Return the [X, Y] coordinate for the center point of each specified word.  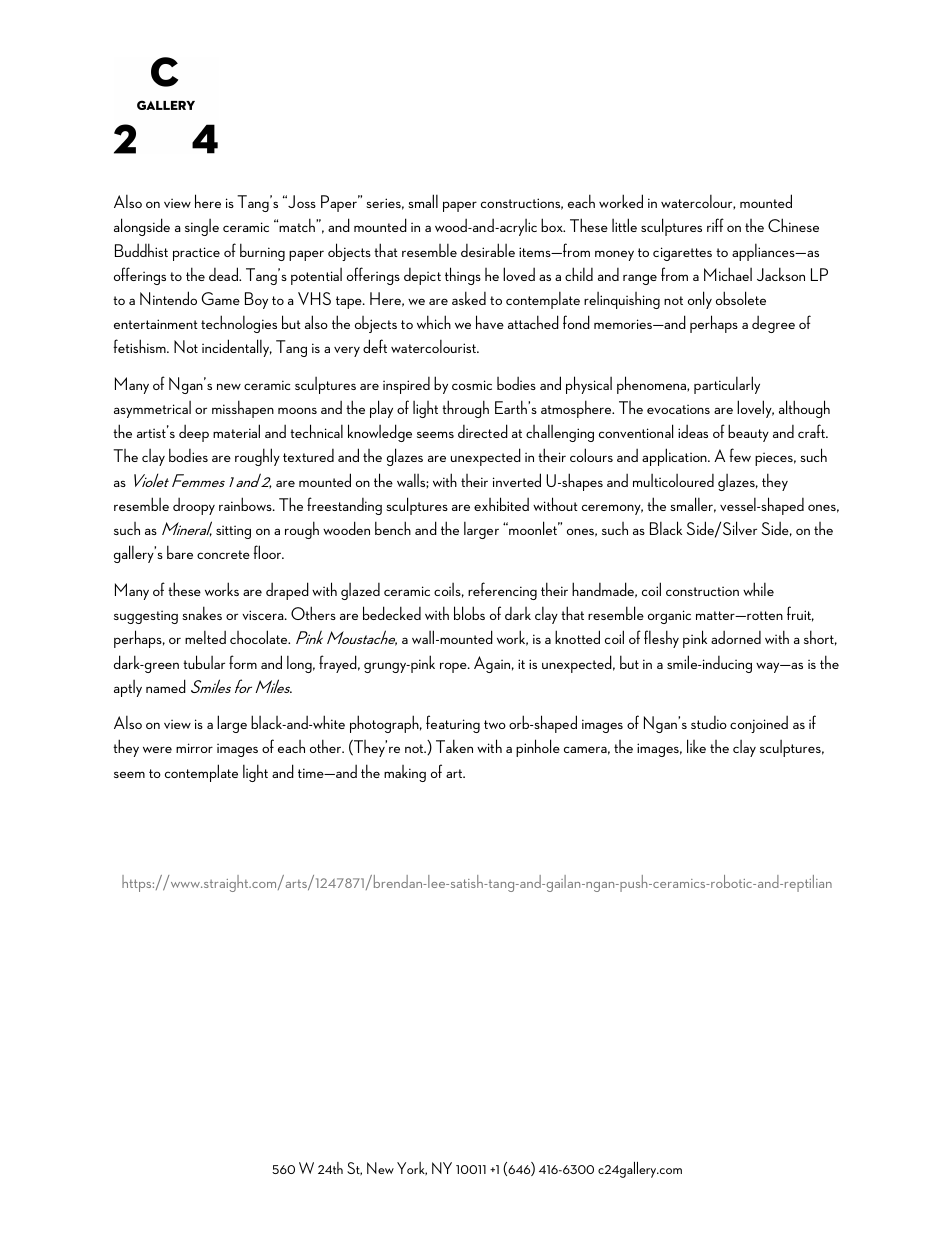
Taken [454, 746]
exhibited [501, 504]
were [157, 749]
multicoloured [673, 480]
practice [196, 254]
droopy [194, 506]
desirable [488, 250]
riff [715, 225]
